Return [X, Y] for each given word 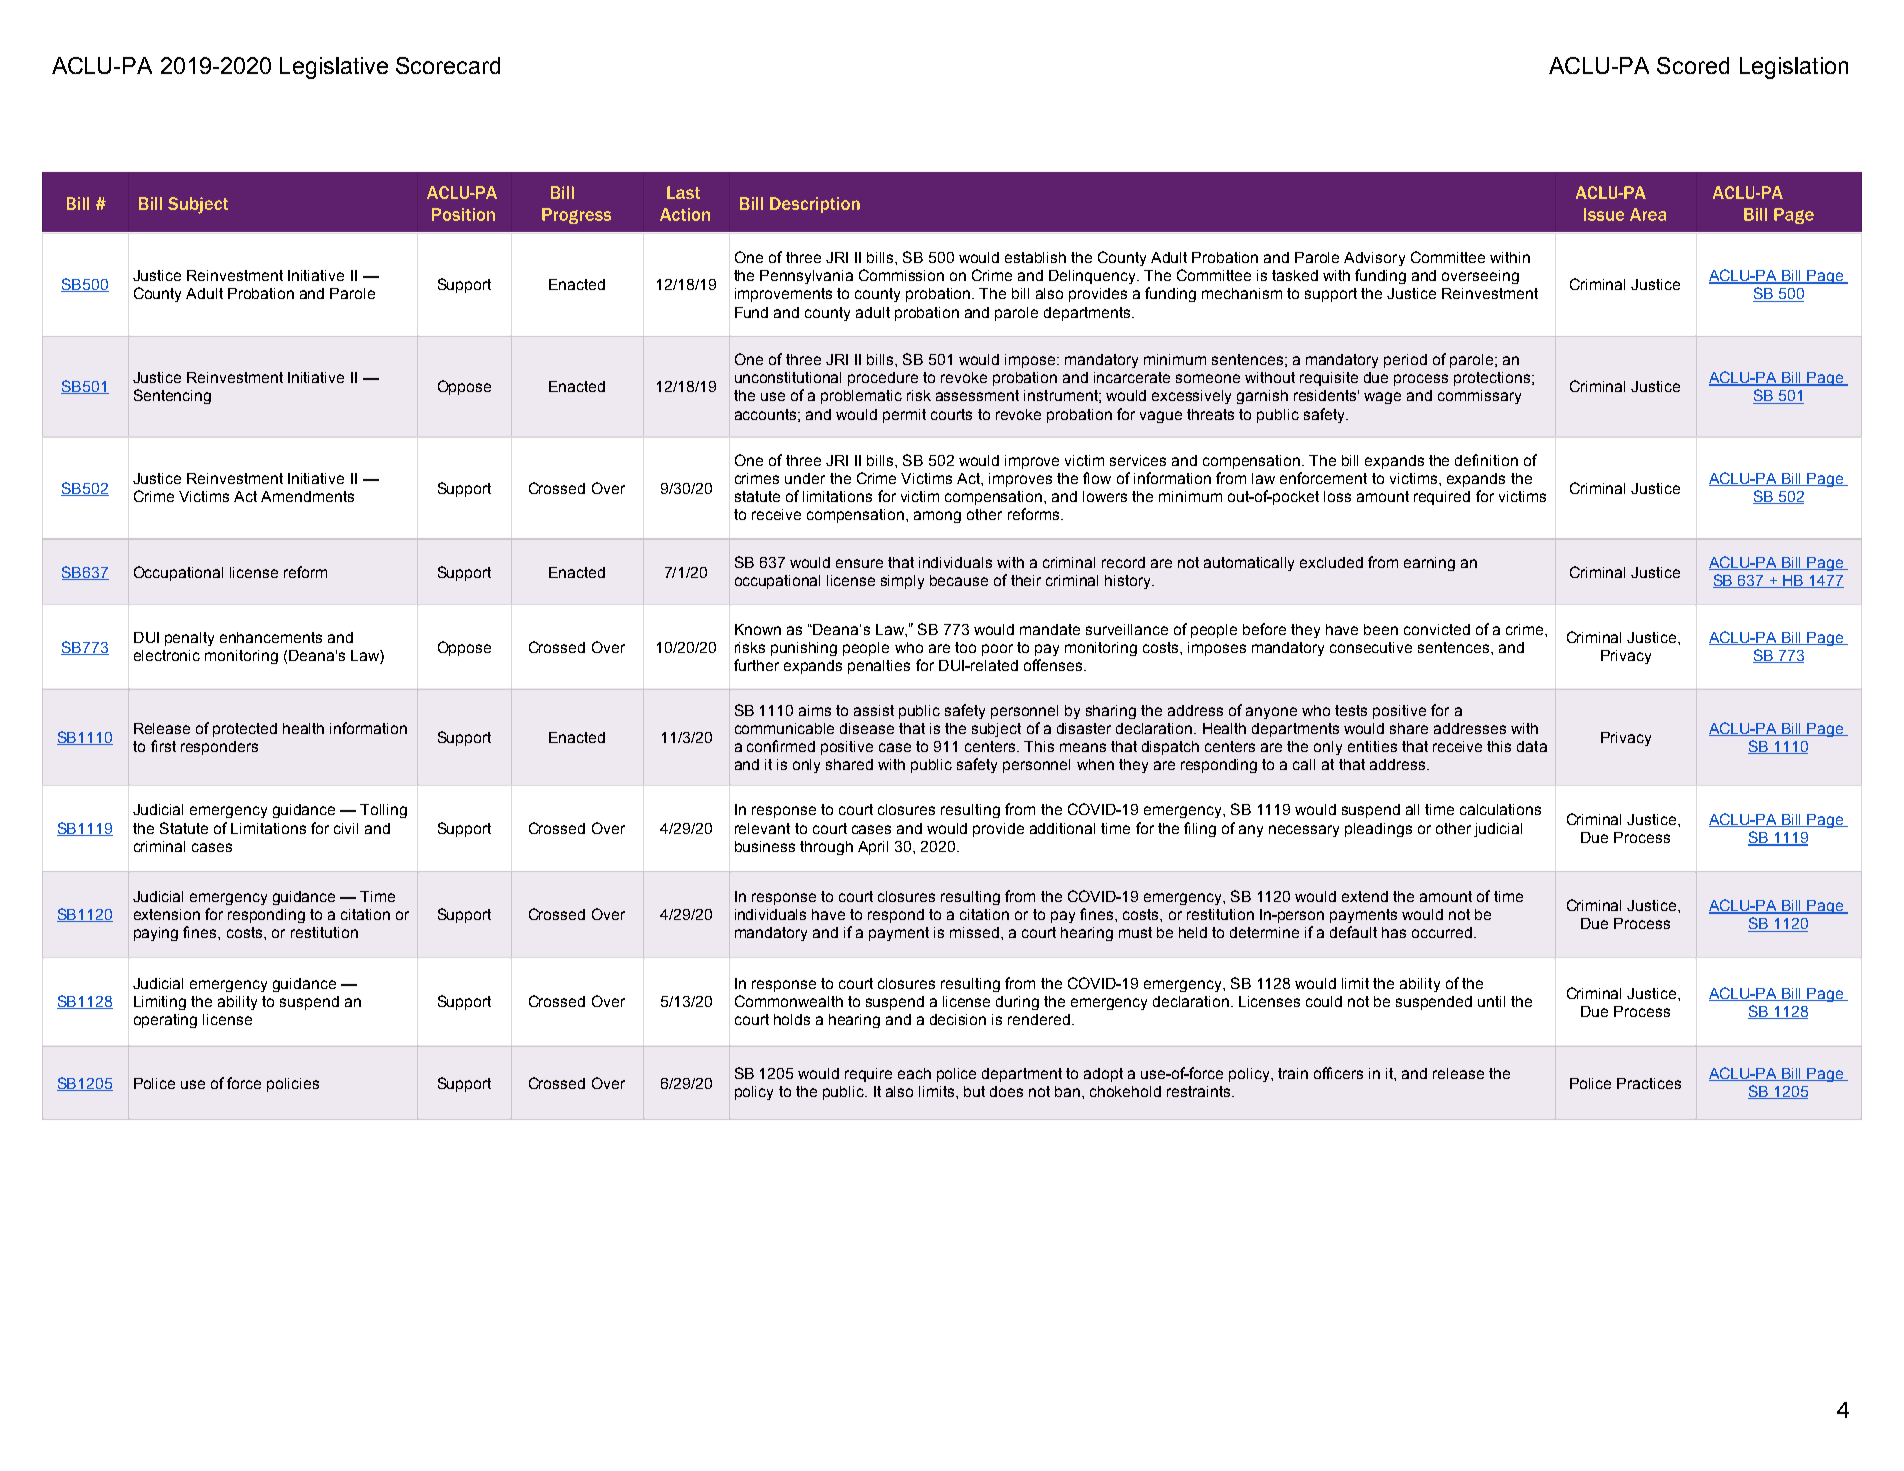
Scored [1693, 65]
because [959, 580]
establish [1035, 257]
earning [1429, 564]
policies [293, 1085]
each [914, 1073]
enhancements [271, 637]
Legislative [334, 68]
